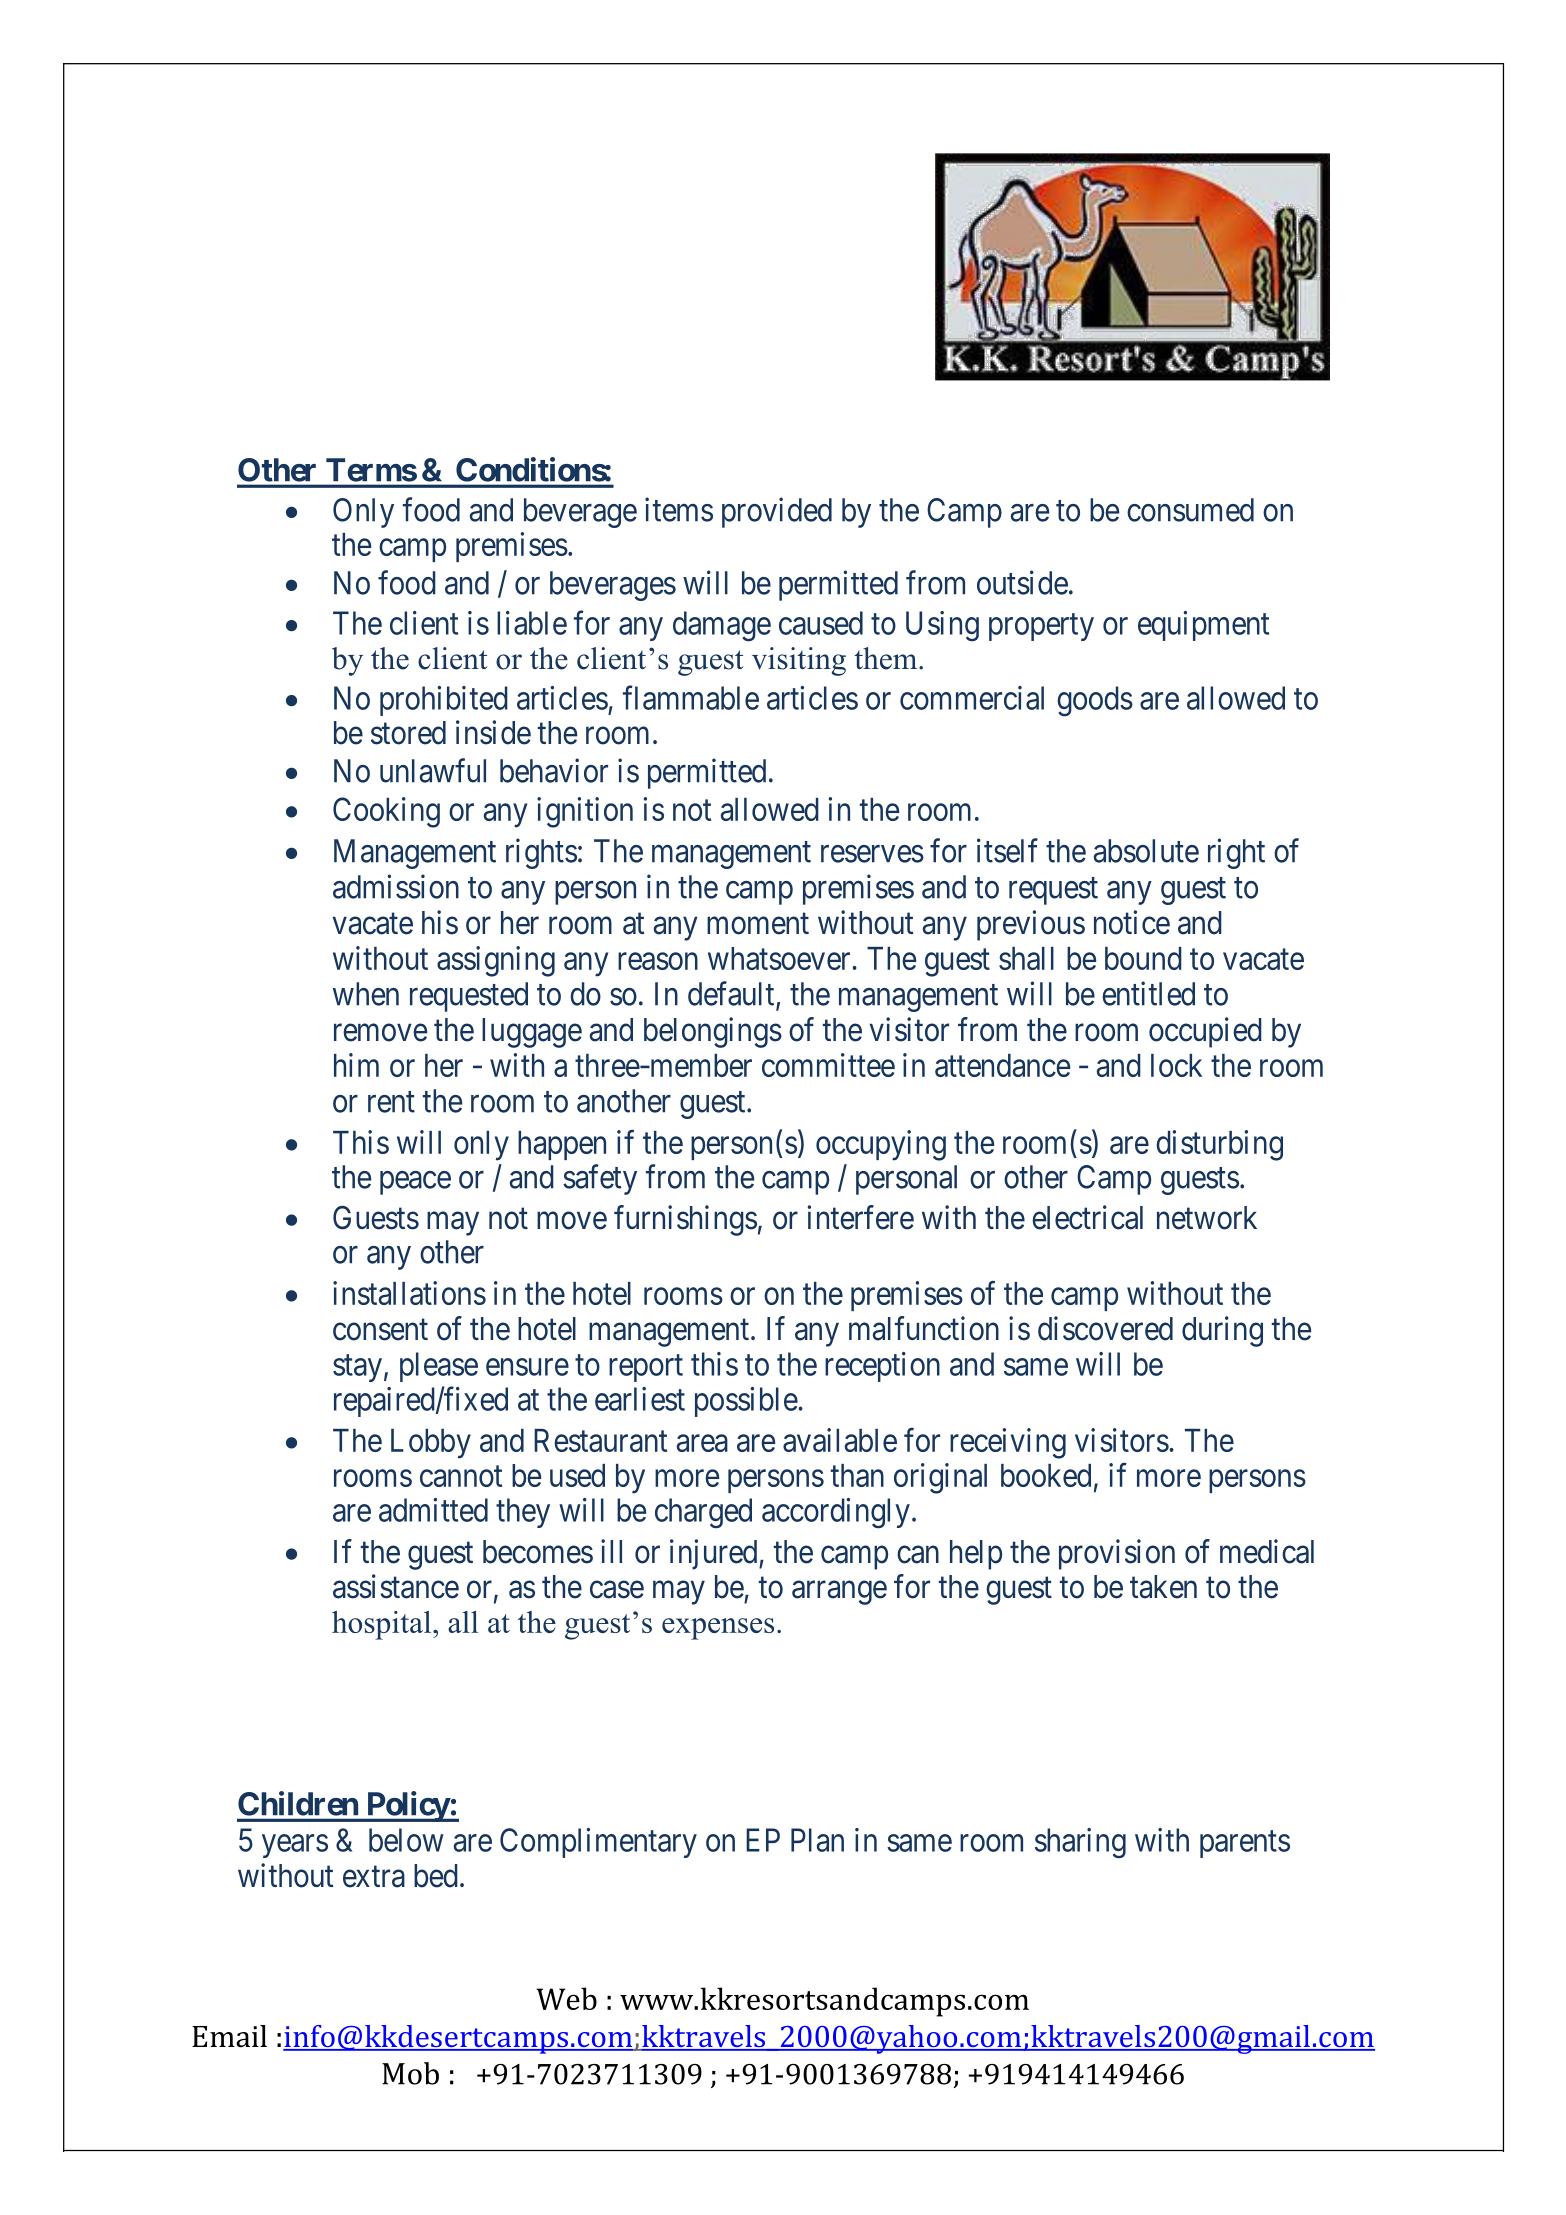  Describe the element at coordinates (356, 1065) in the document. I see `him` at that location.
